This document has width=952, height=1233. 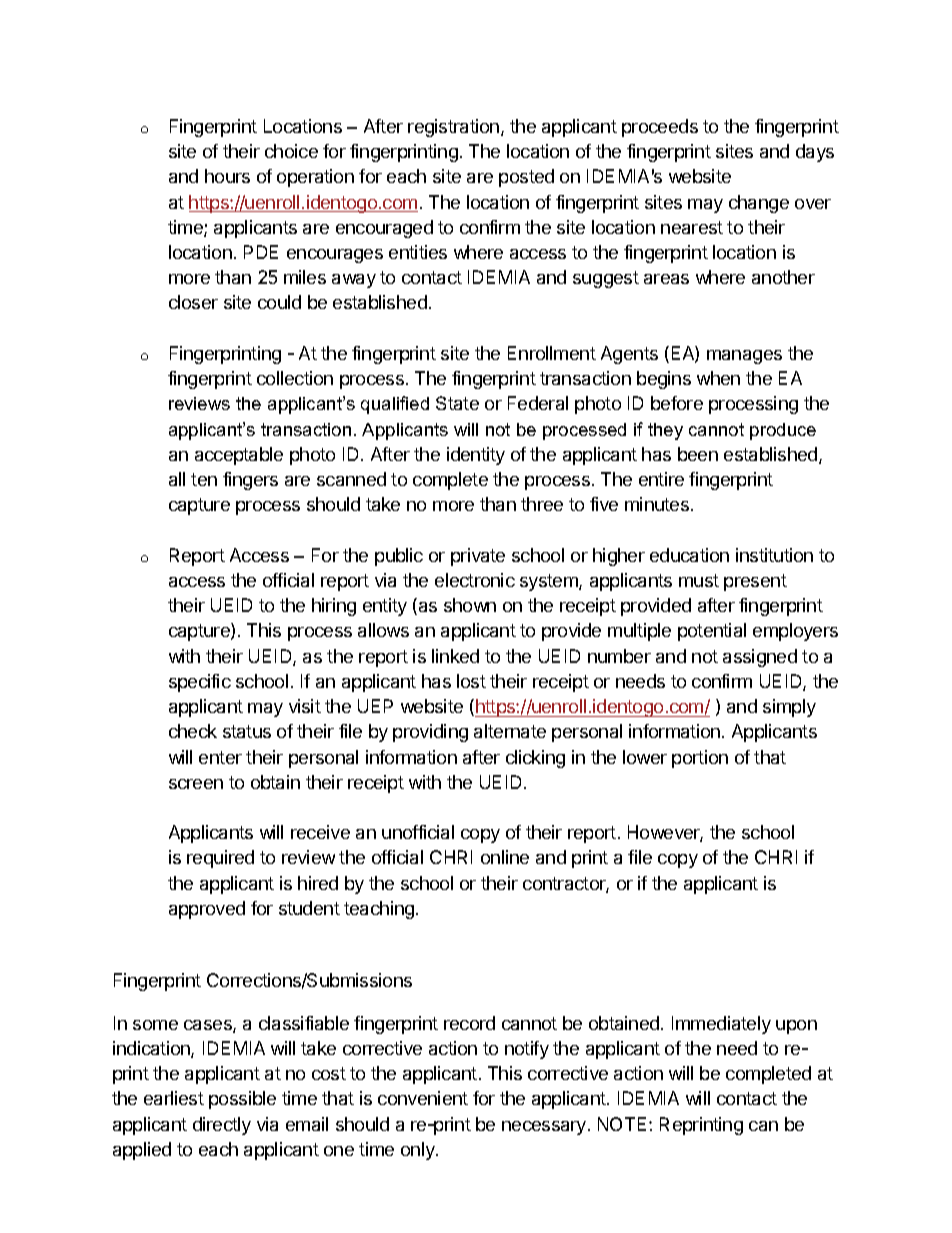 What do you see at coordinates (510, 731) in the document?
I see `alternate` at bounding box center [510, 731].
